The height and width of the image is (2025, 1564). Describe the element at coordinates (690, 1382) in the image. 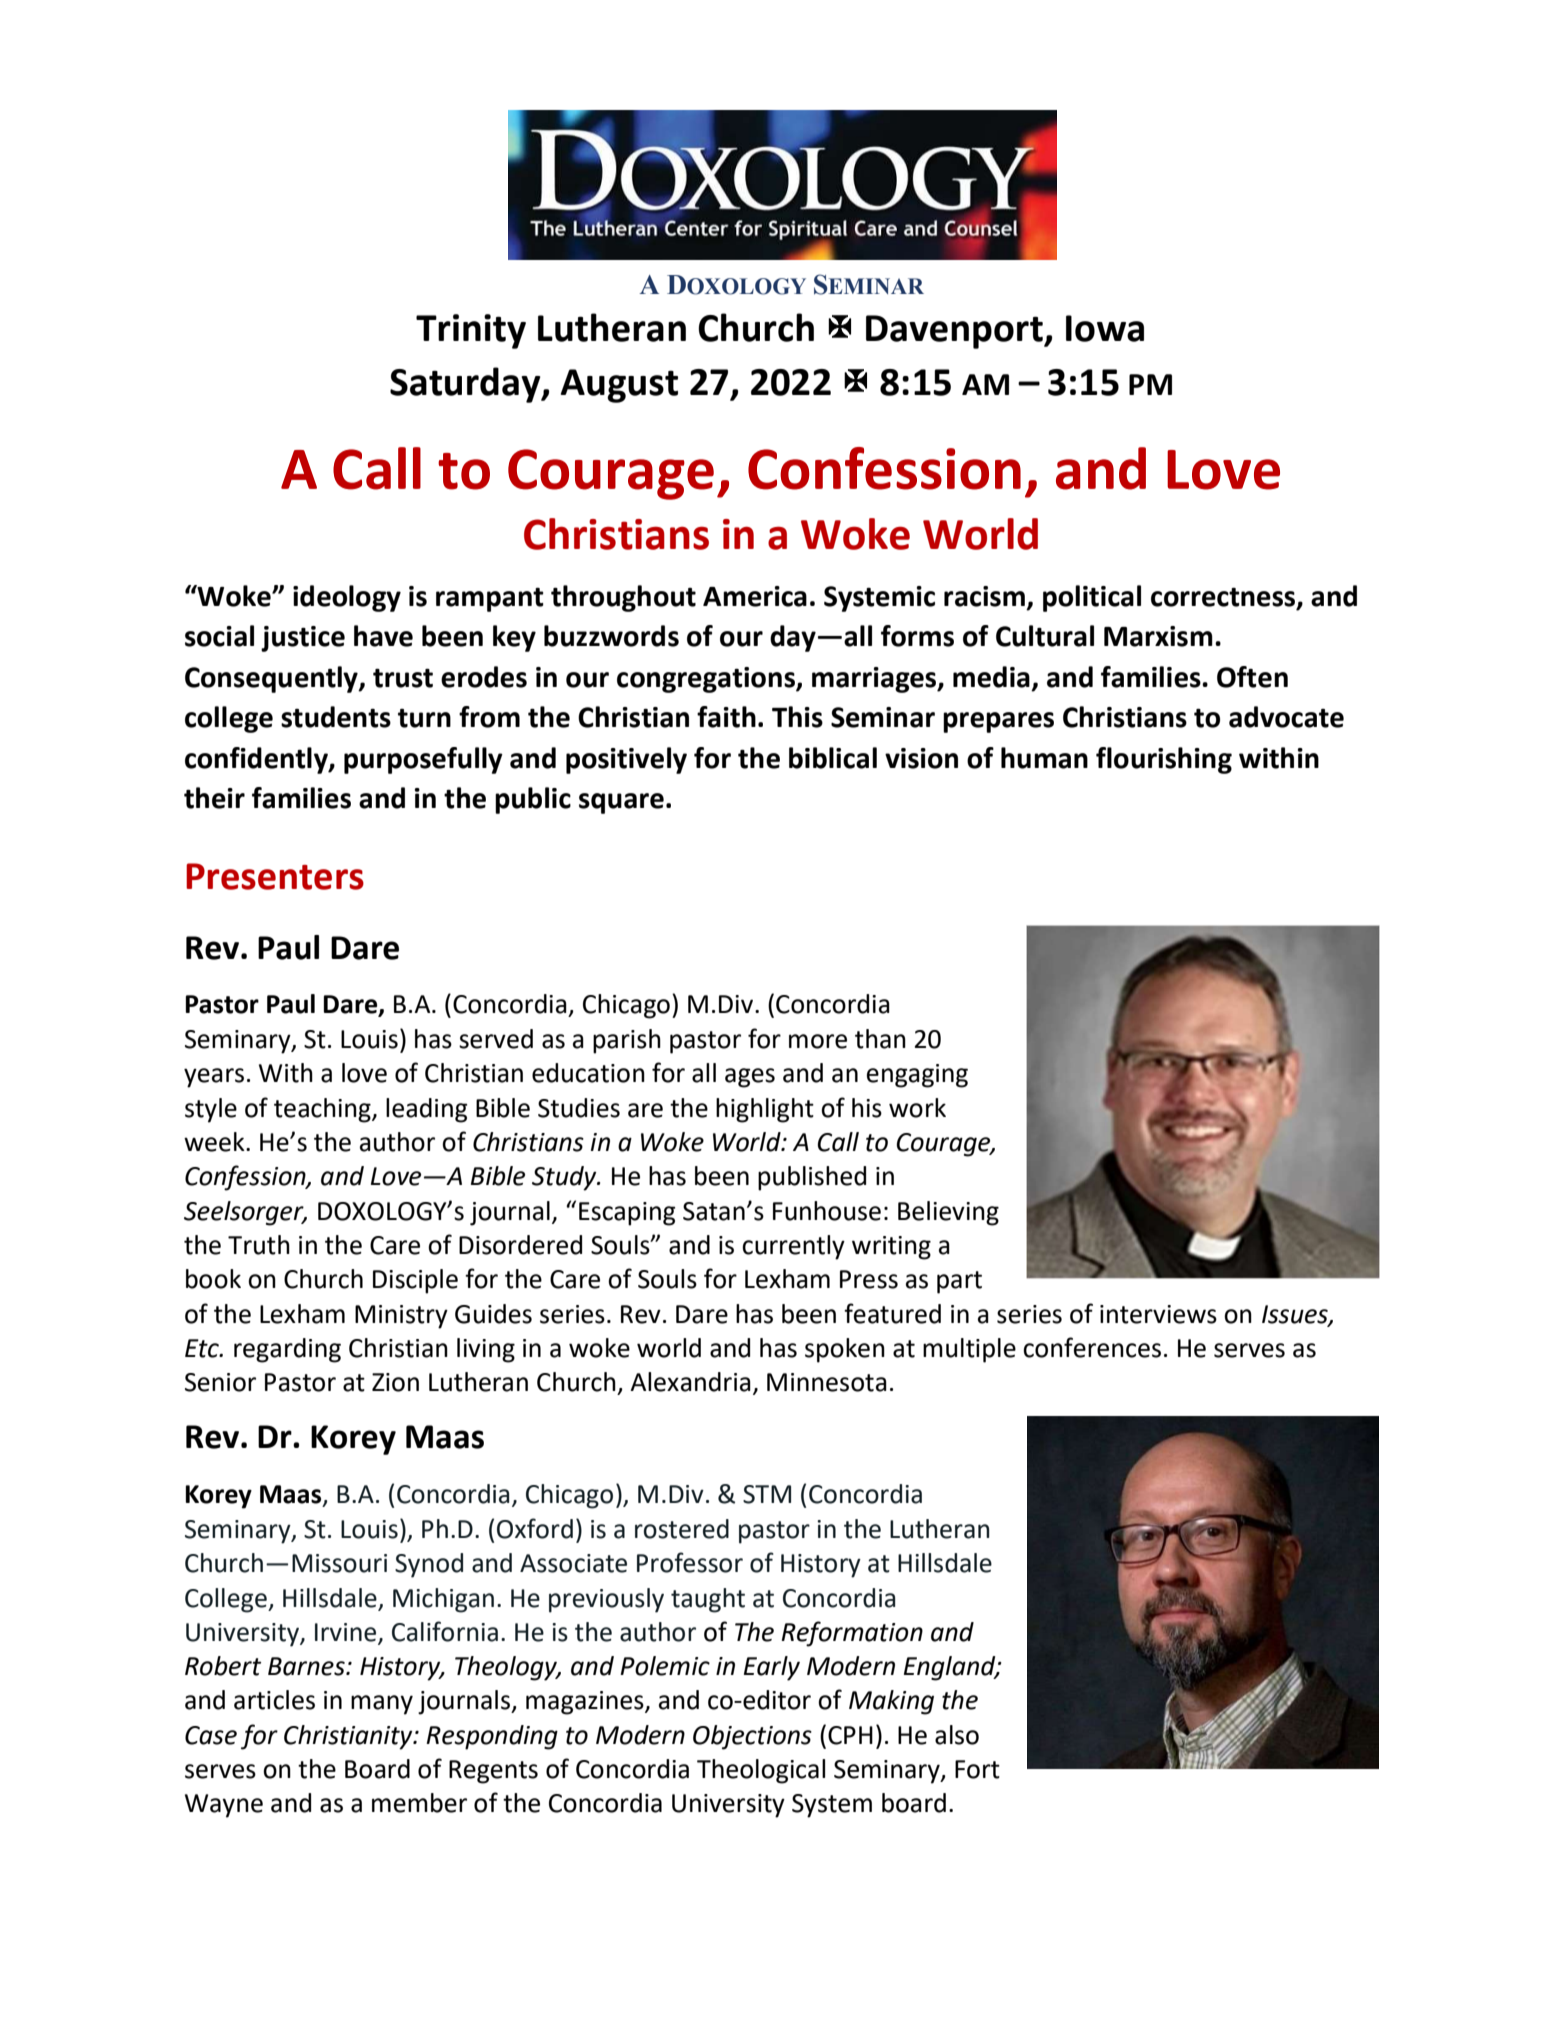

I see `Alexandria` at that location.
